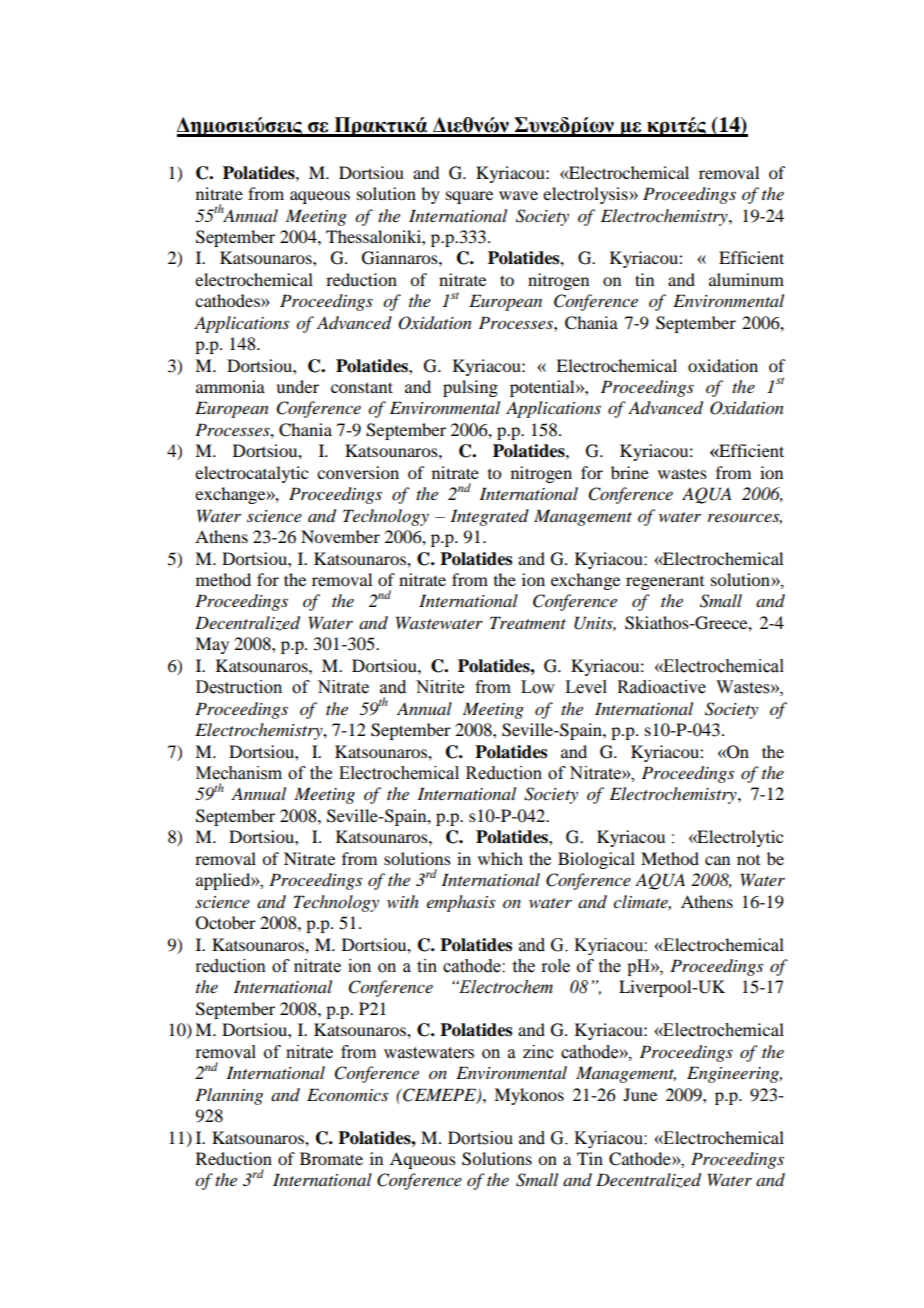 The height and width of the screenshot is (1308, 924). What do you see at coordinates (538, 1052) in the screenshot?
I see `zinc` at bounding box center [538, 1052].
